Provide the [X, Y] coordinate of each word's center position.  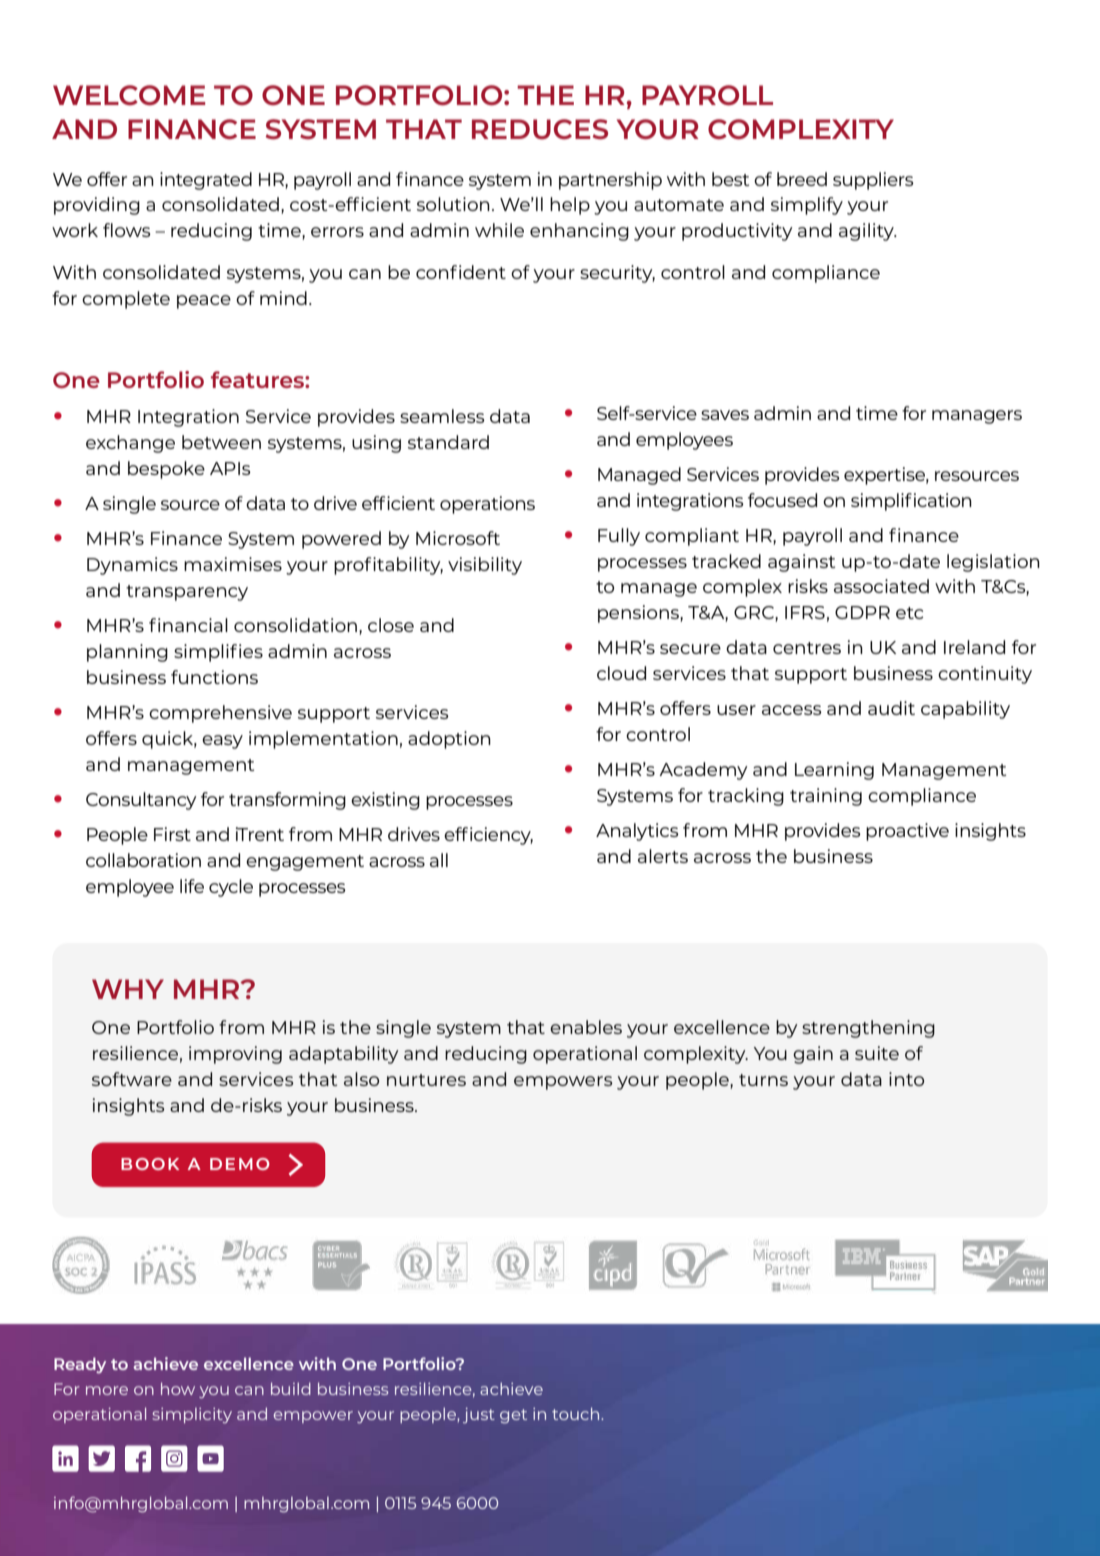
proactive [907, 832]
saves [725, 415]
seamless [442, 416]
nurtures [426, 1080]
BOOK [150, 1164]
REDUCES [540, 129]
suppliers [873, 181]
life [192, 886]
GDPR [862, 612]
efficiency [488, 836]
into [906, 1079]
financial [188, 625]
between [221, 442]
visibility [485, 566]
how [178, 1388]
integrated [206, 181]
